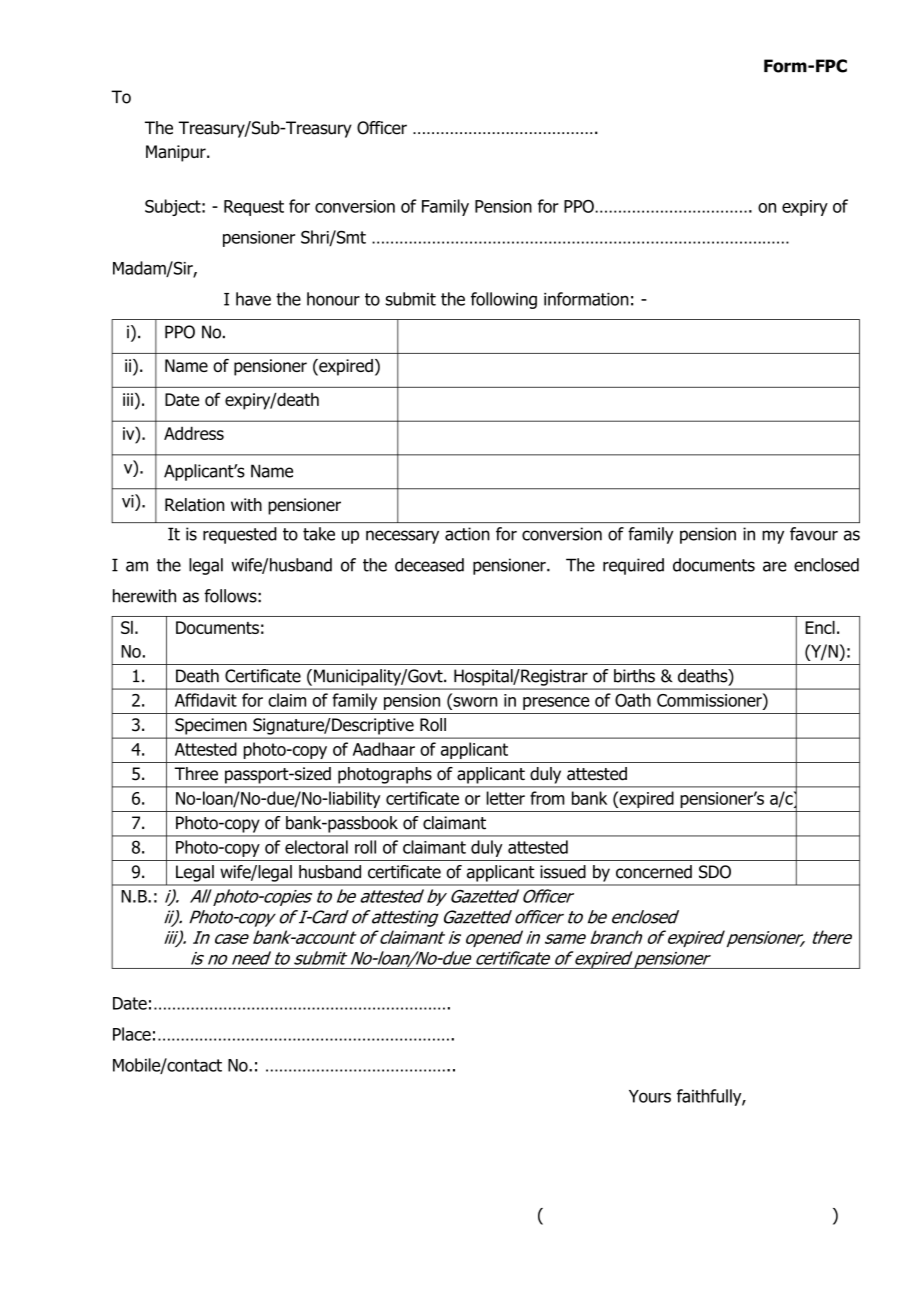  What do you see at coordinates (634, 676) in the image?
I see `births` at bounding box center [634, 676].
